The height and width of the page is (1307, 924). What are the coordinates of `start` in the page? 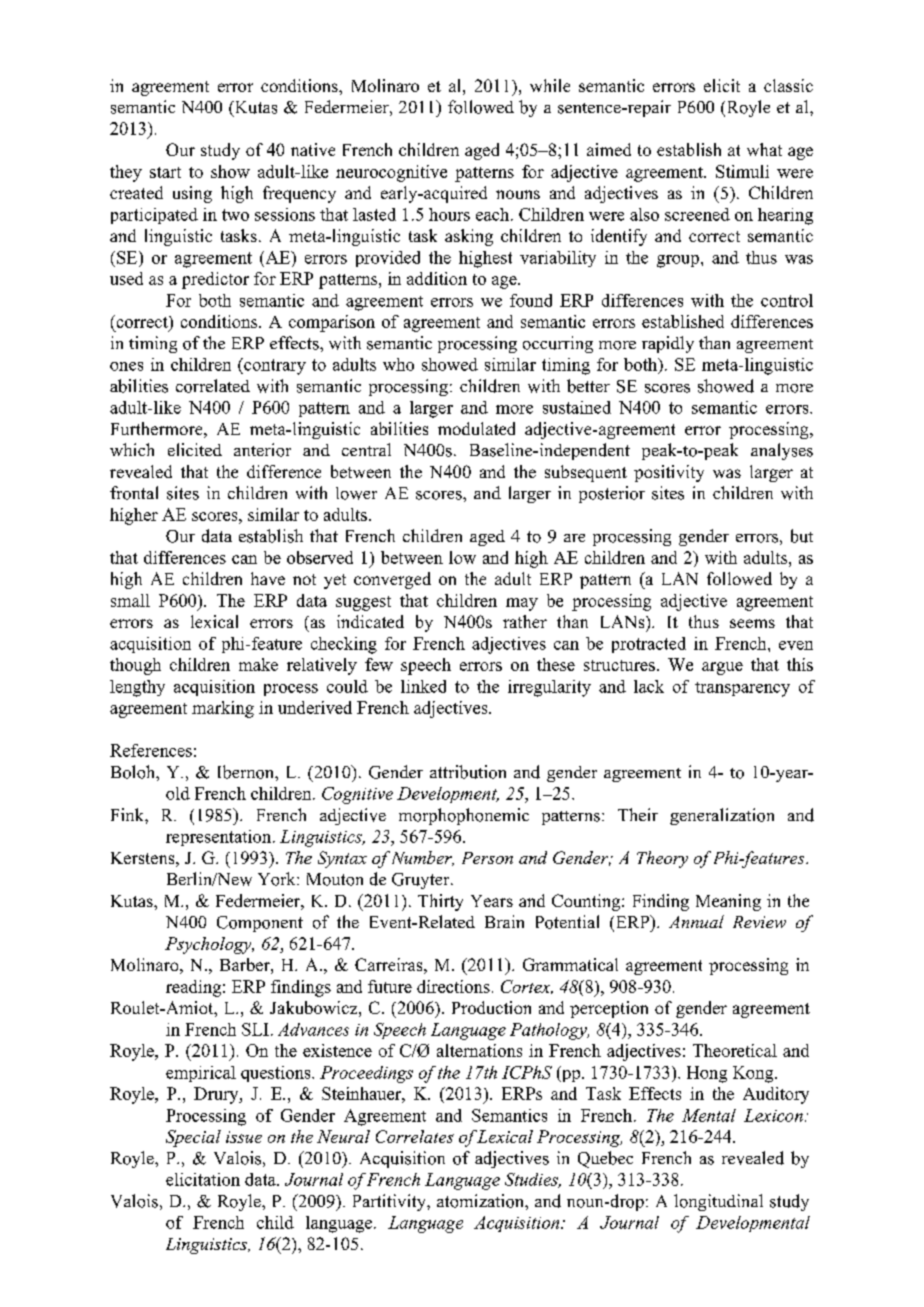 It's located at (165, 172).
